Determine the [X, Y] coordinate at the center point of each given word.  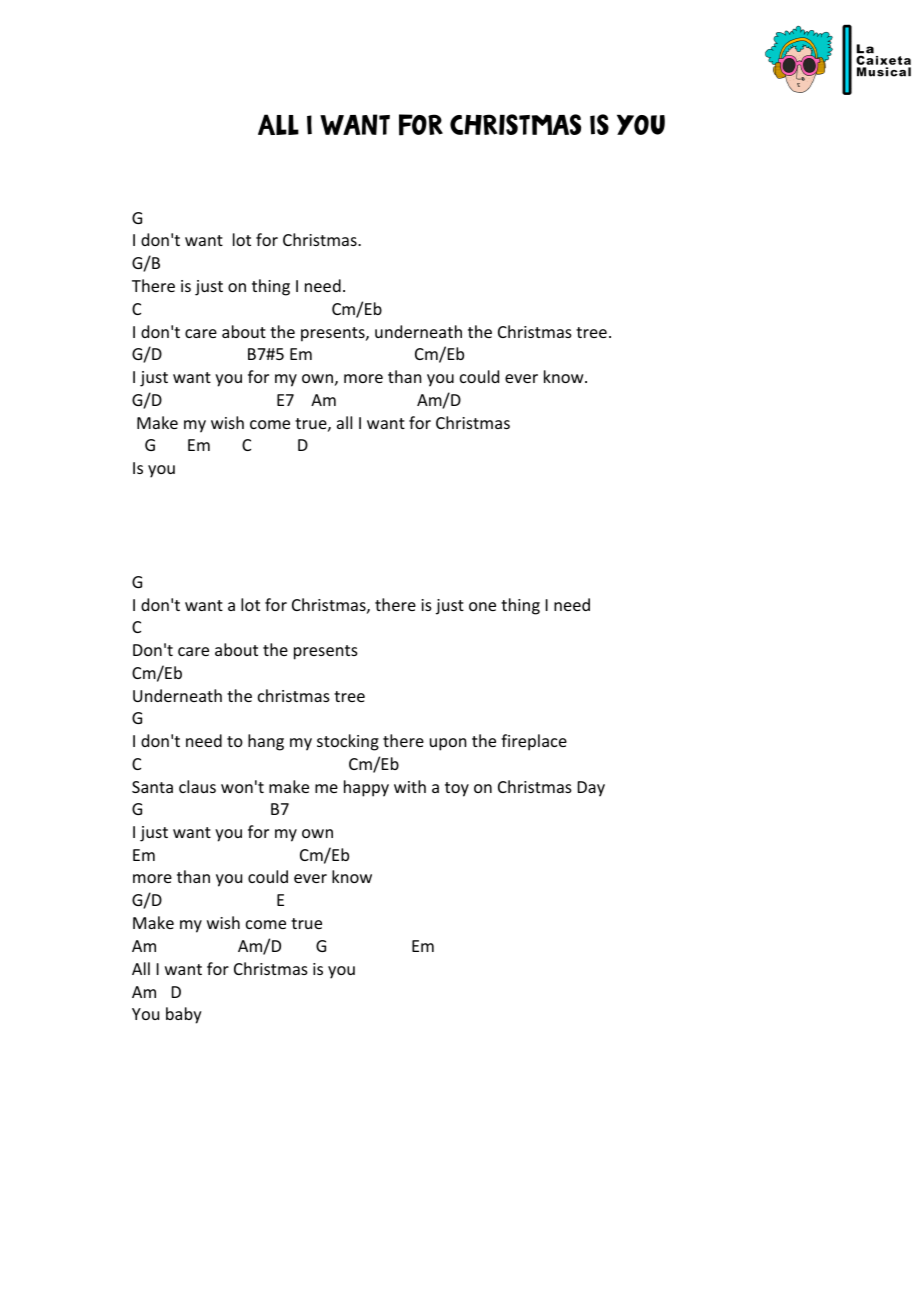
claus [197, 786]
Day [591, 789]
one [482, 606]
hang [266, 742]
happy [366, 788]
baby [184, 1015]
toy [457, 789]
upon [448, 744]
